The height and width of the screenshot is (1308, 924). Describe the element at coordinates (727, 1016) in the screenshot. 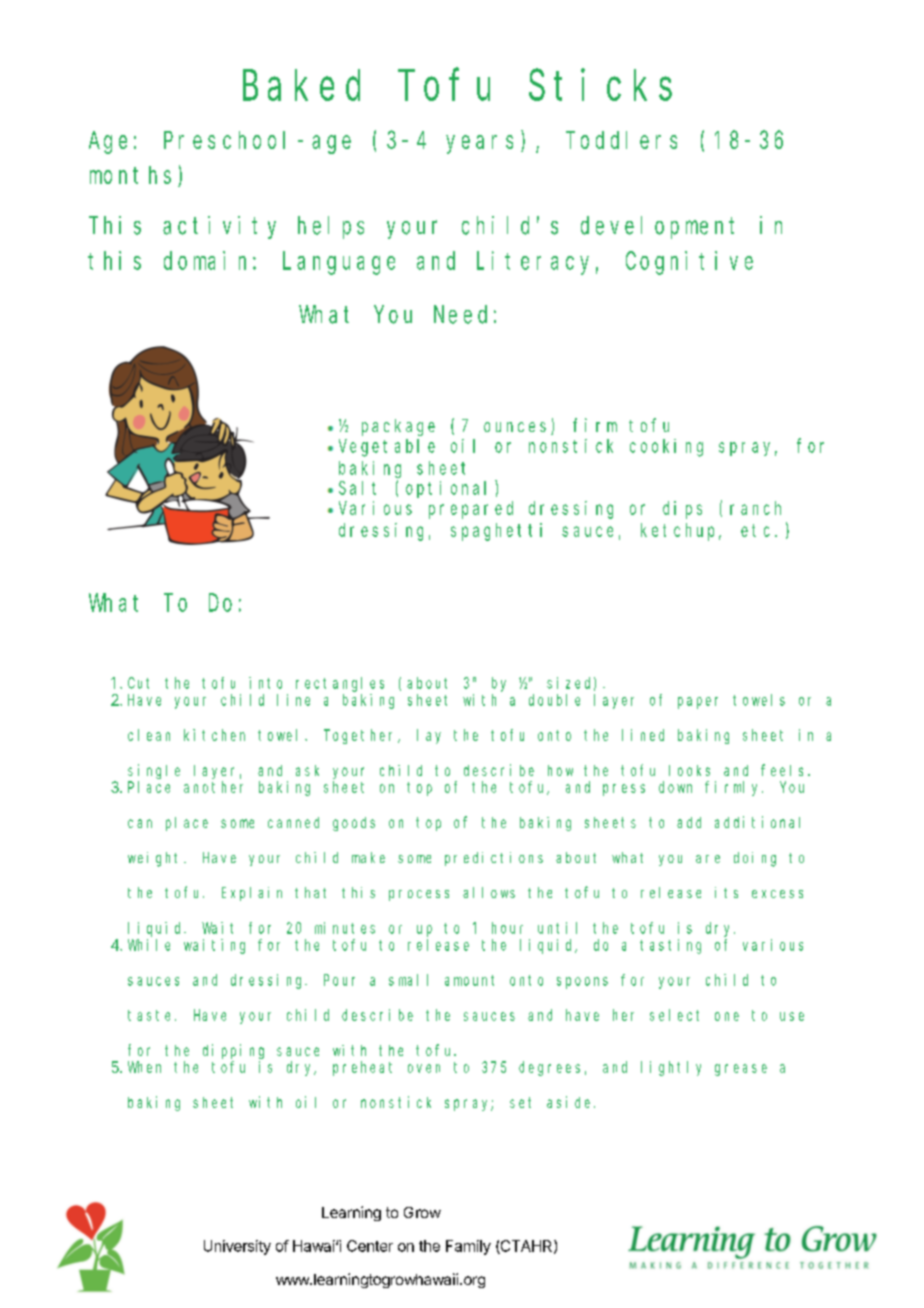

I see `one` at that location.
